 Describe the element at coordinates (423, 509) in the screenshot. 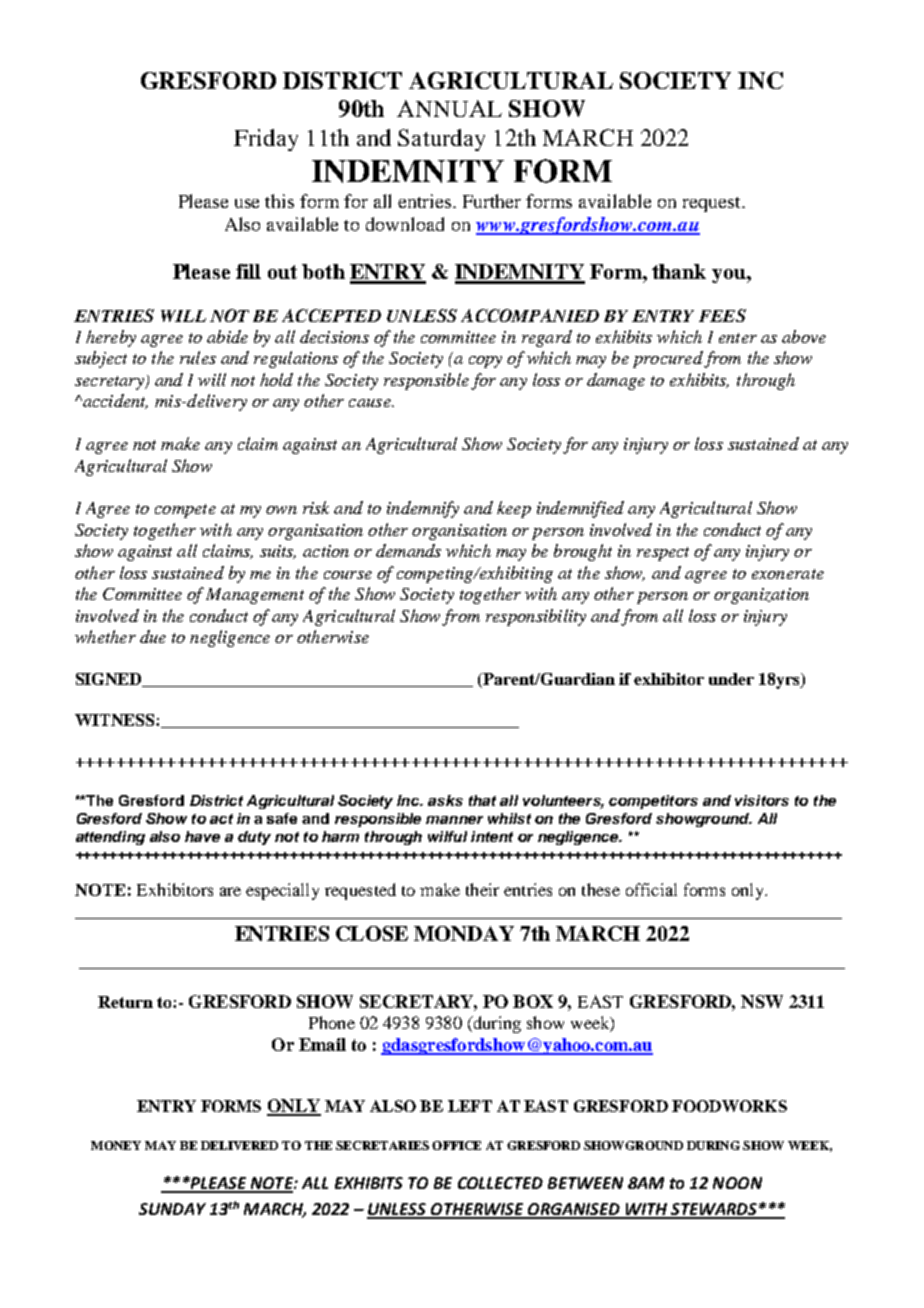

I see `indemnify` at that location.
